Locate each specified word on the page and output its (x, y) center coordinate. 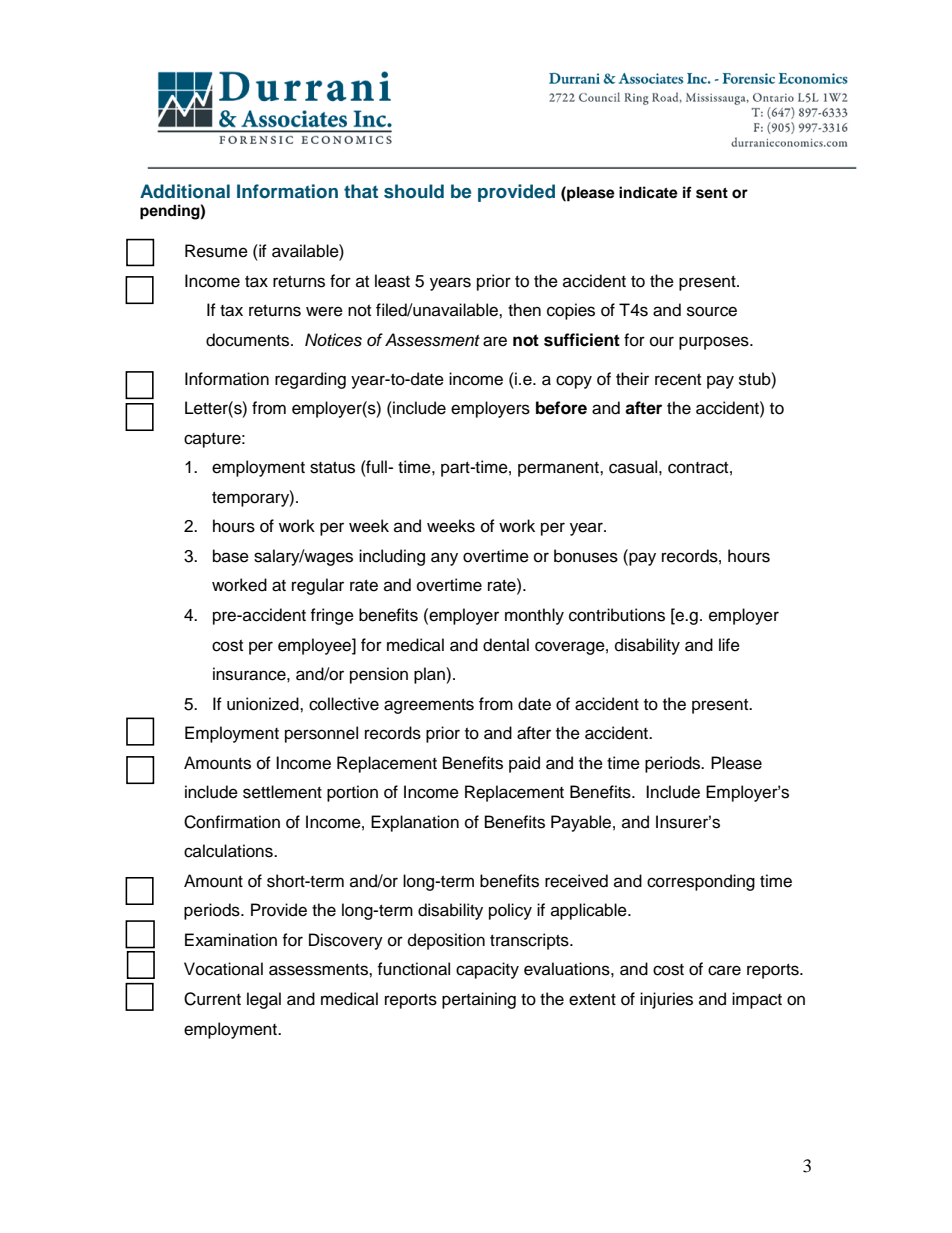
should (414, 191)
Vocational (223, 969)
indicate (648, 192)
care (724, 970)
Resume (216, 251)
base (231, 556)
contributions (617, 615)
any (444, 559)
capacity (487, 970)
